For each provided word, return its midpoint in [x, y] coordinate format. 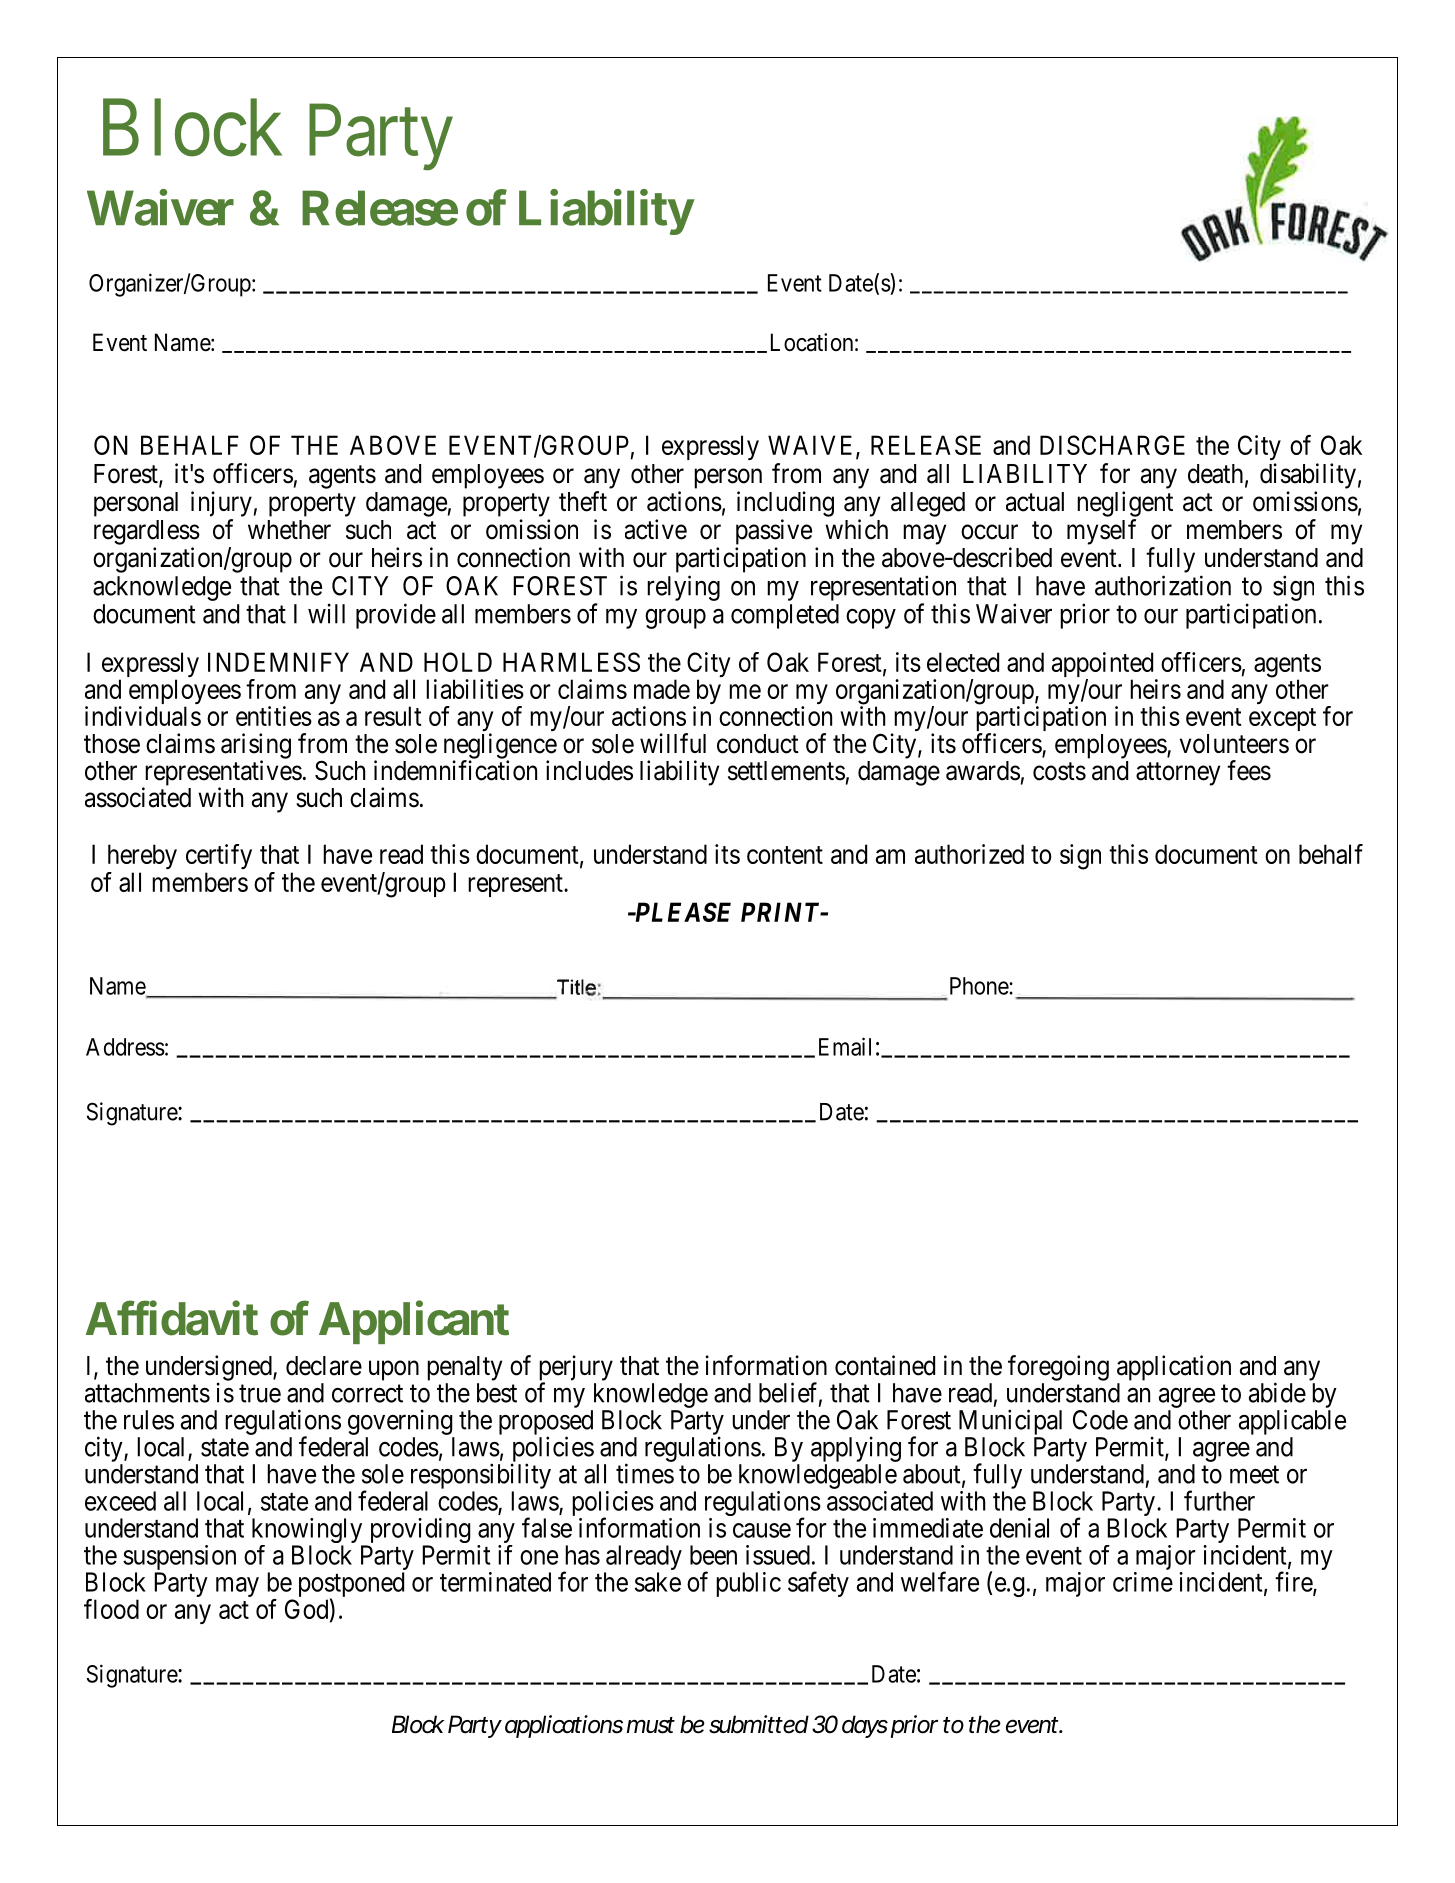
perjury [576, 1369]
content [785, 855]
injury [221, 504]
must [651, 1725]
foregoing [1058, 1368]
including [785, 504]
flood [111, 1609]
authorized [969, 854]
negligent [1125, 504]
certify [219, 856]
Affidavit [172, 1318]
